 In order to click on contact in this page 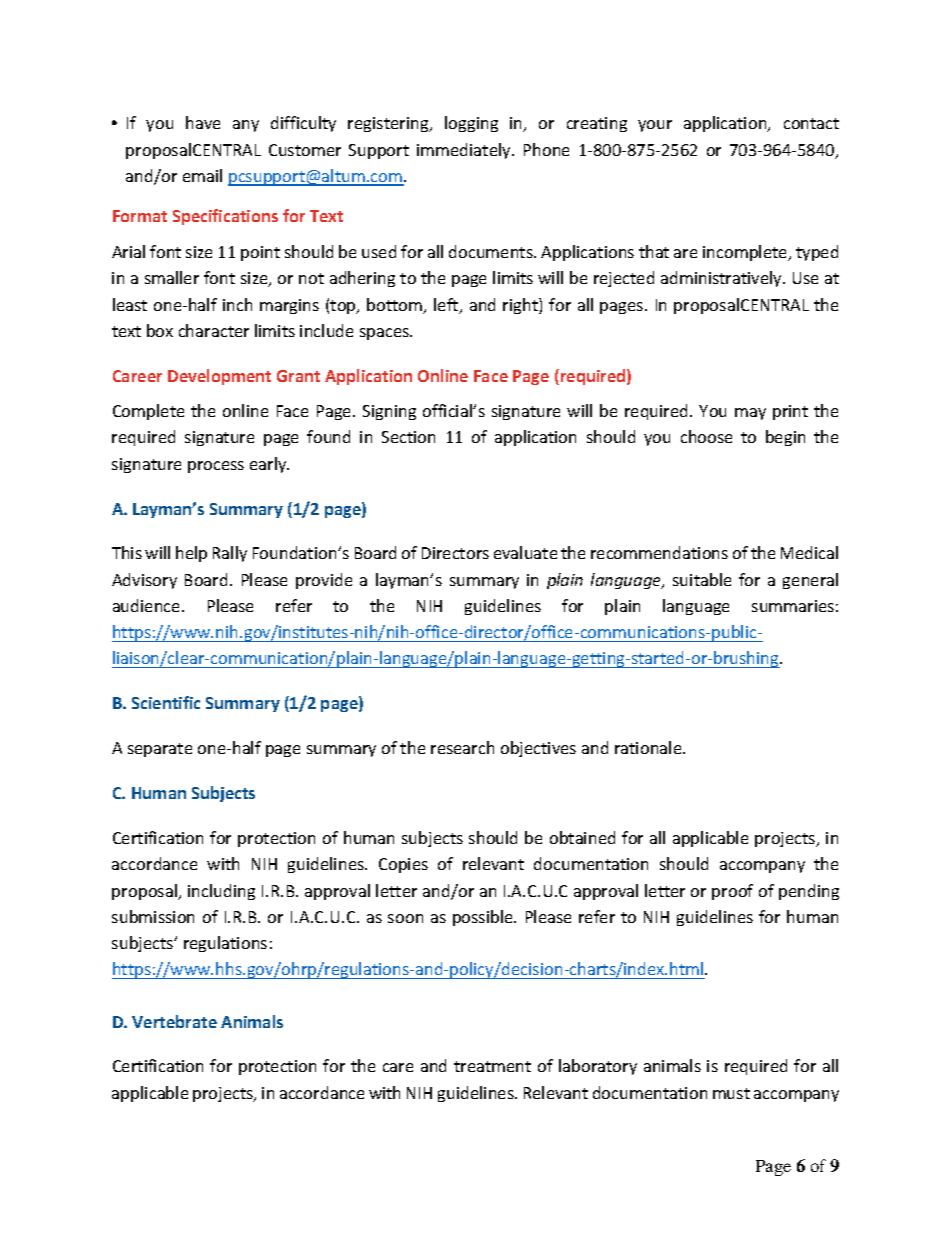, I will do `click(811, 123)`.
